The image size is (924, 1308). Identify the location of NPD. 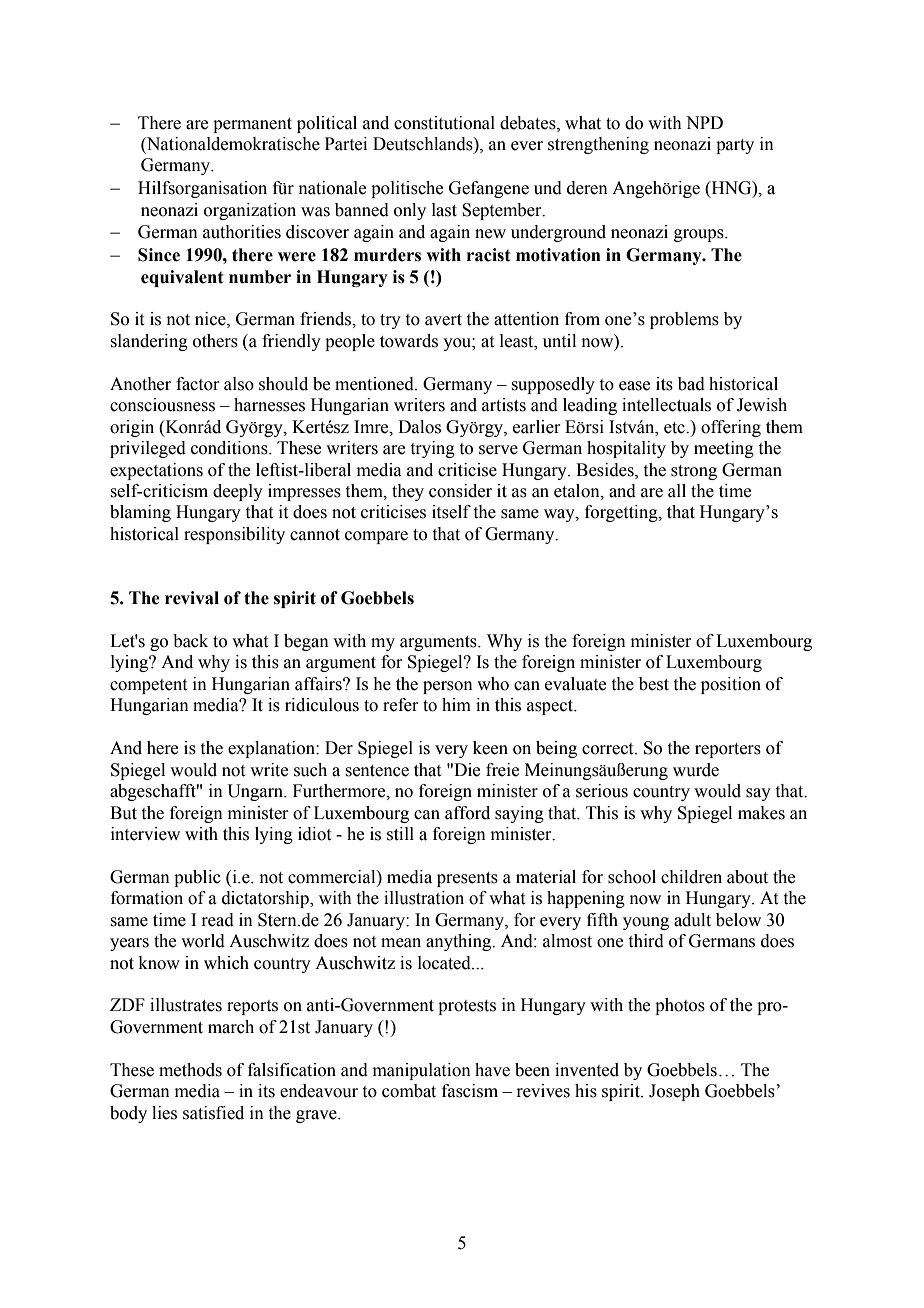
(704, 122).
